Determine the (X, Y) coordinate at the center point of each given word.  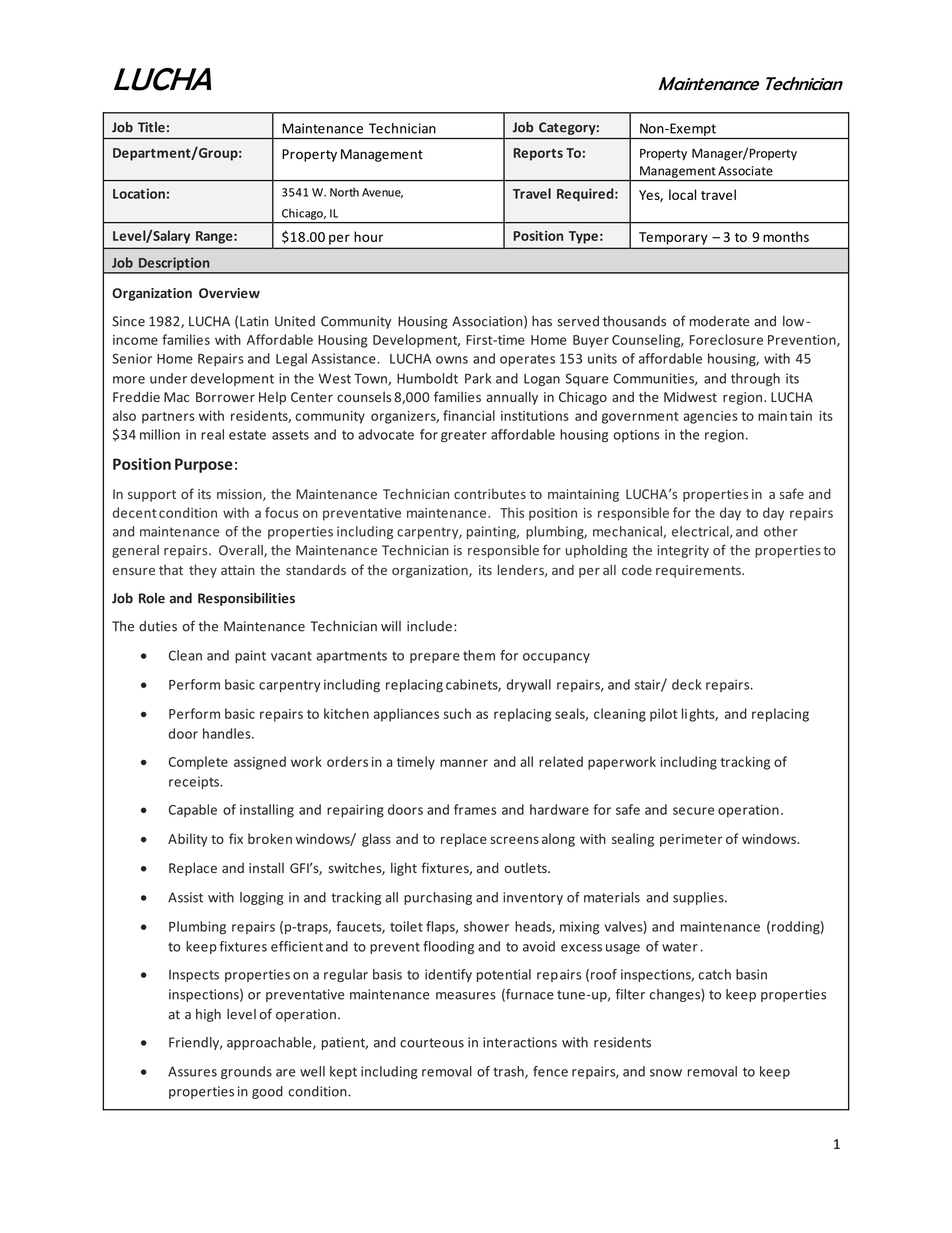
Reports (538, 154)
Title (151, 127)
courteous (432, 1043)
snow (666, 1073)
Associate (745, 171)
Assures (192, 1071)
